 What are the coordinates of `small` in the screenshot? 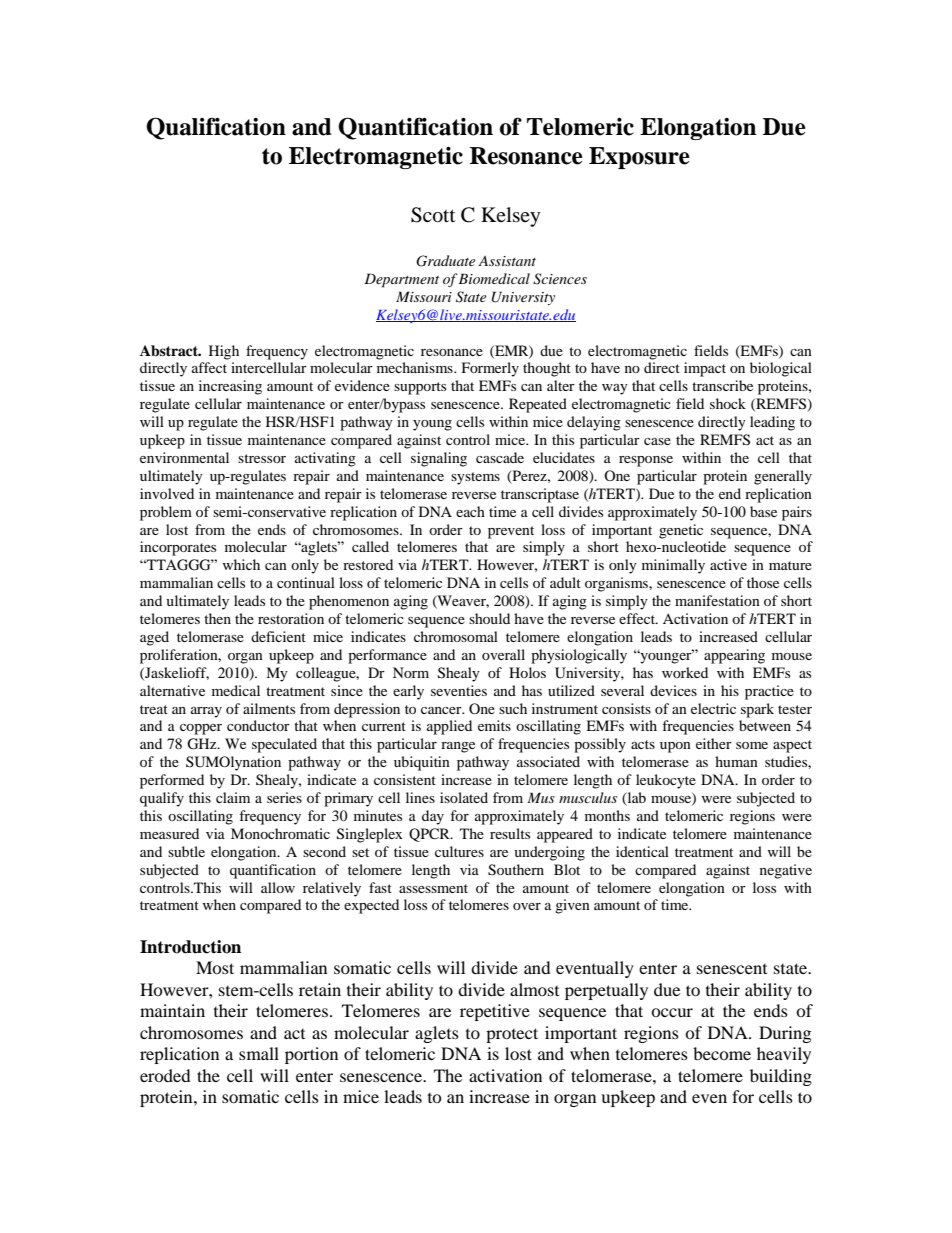 It's located at (259, 1053).
